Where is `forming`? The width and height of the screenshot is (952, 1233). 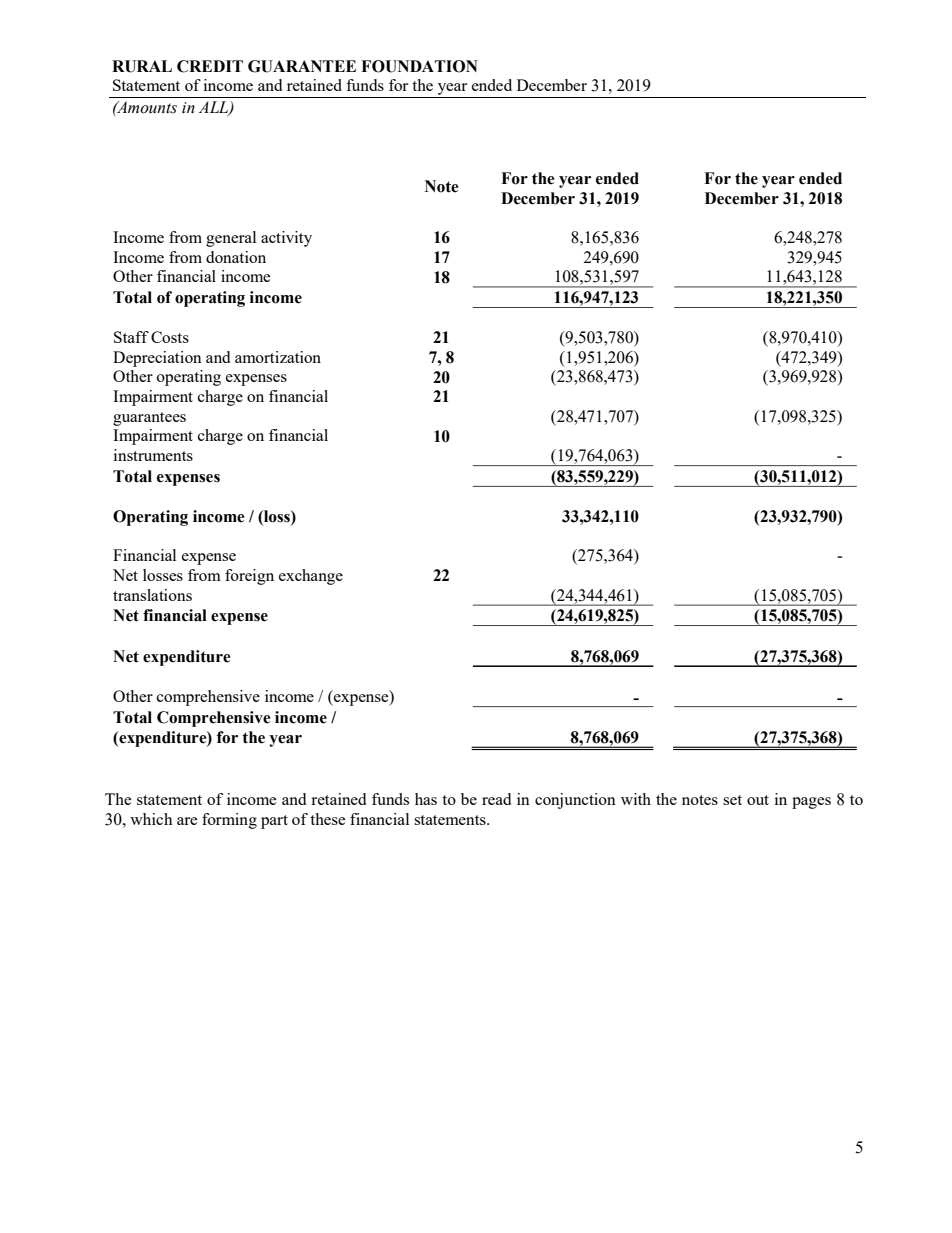 forming is located at coordinates (229, 821).
